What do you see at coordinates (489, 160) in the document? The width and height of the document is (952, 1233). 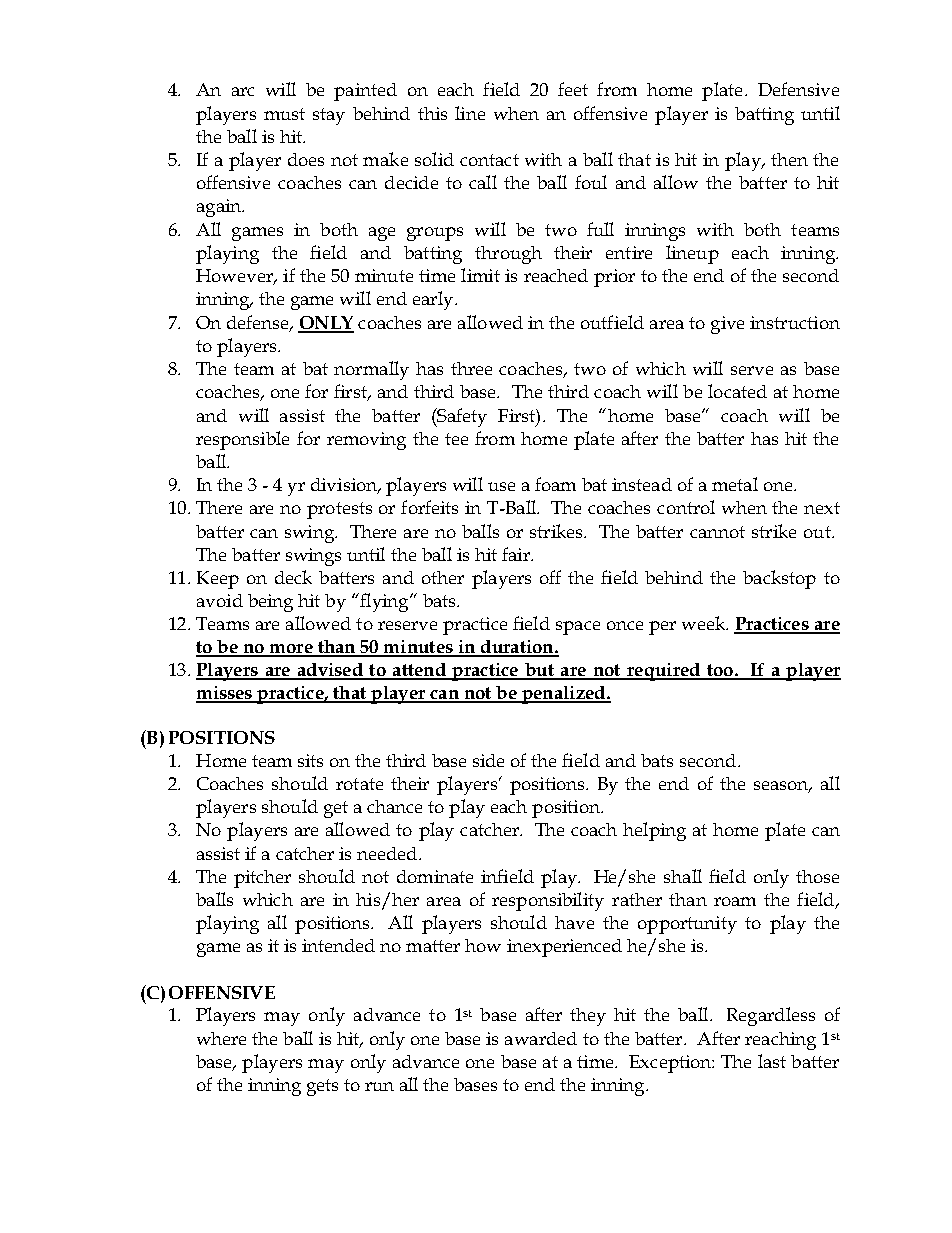 I see `contact` at bounding box center [489, 160].
